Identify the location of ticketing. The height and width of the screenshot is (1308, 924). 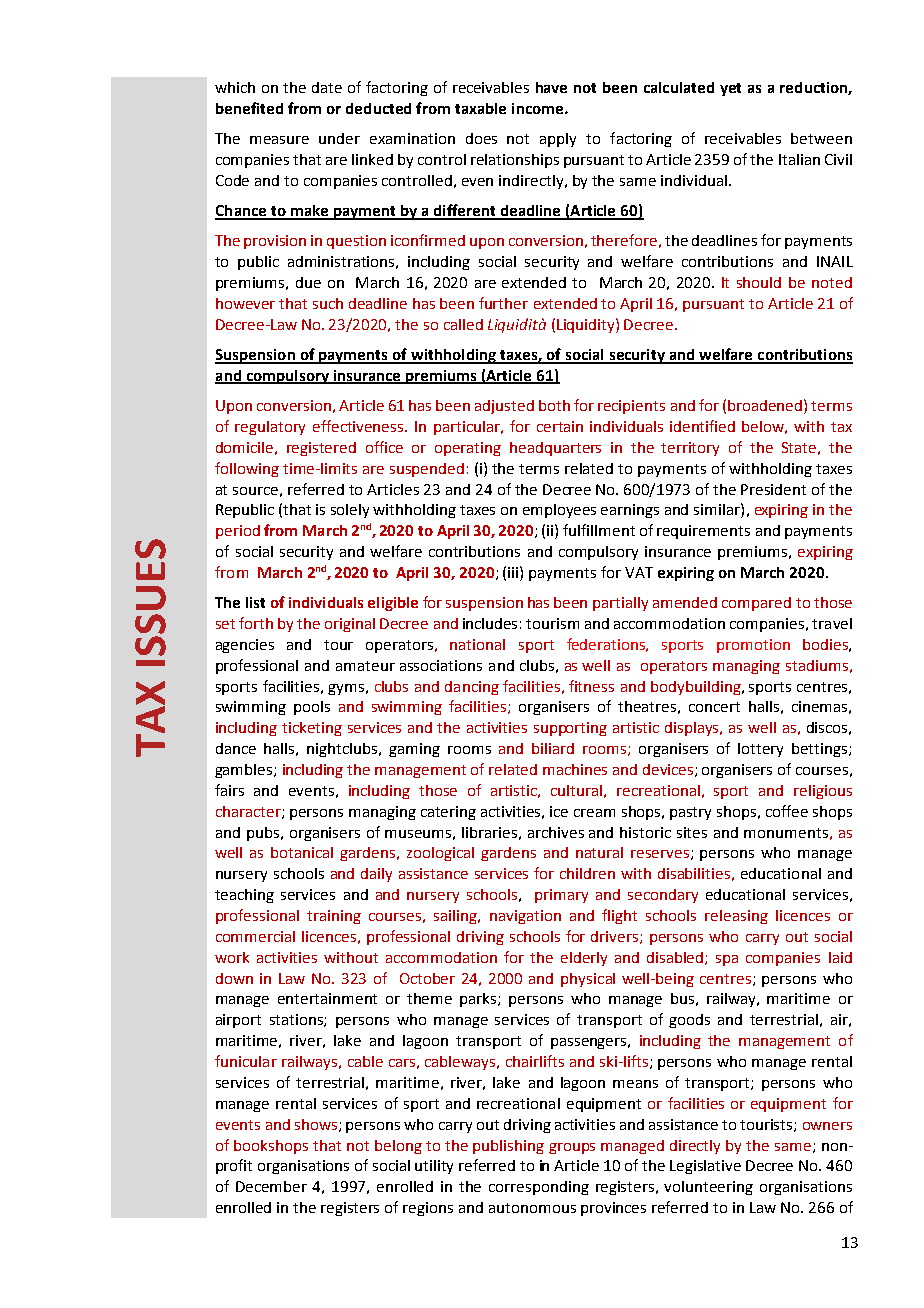
(312, 729).
